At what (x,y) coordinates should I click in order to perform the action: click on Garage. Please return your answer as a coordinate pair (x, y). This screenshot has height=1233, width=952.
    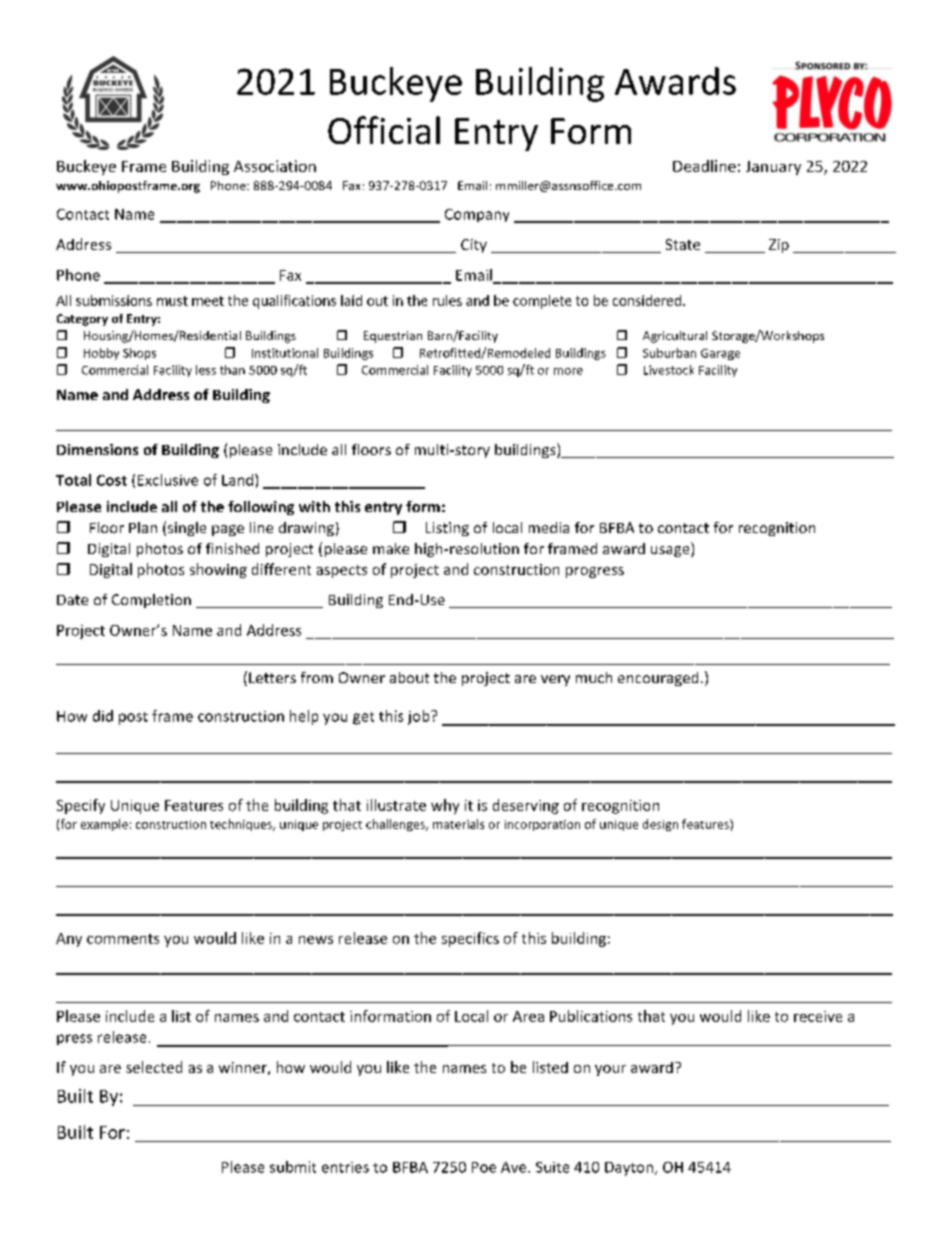
    Looking at the image, I should click on (720, 354).
